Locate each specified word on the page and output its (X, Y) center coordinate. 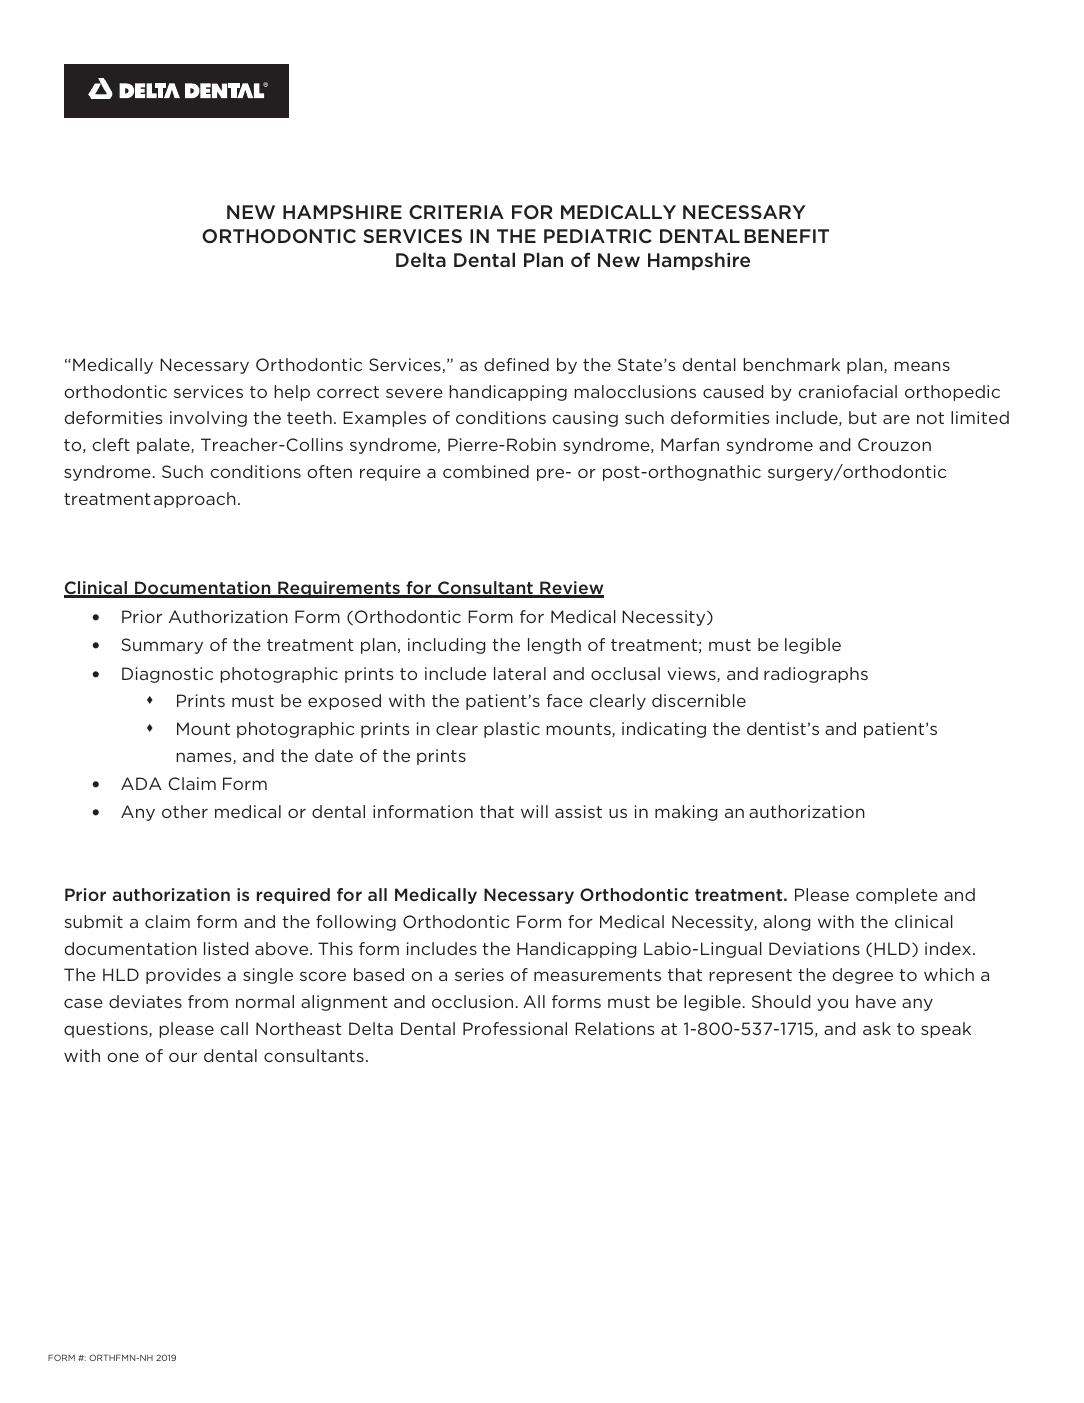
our (183, 1057)
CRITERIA (456, 212)
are (896, 419)
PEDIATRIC (598, 236)
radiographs (816, 675)
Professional (515, 1028)
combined (486, 471)
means (922, 366)
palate (164, 446)
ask (877, 1028)
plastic (512, 730)
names (205, 758)
